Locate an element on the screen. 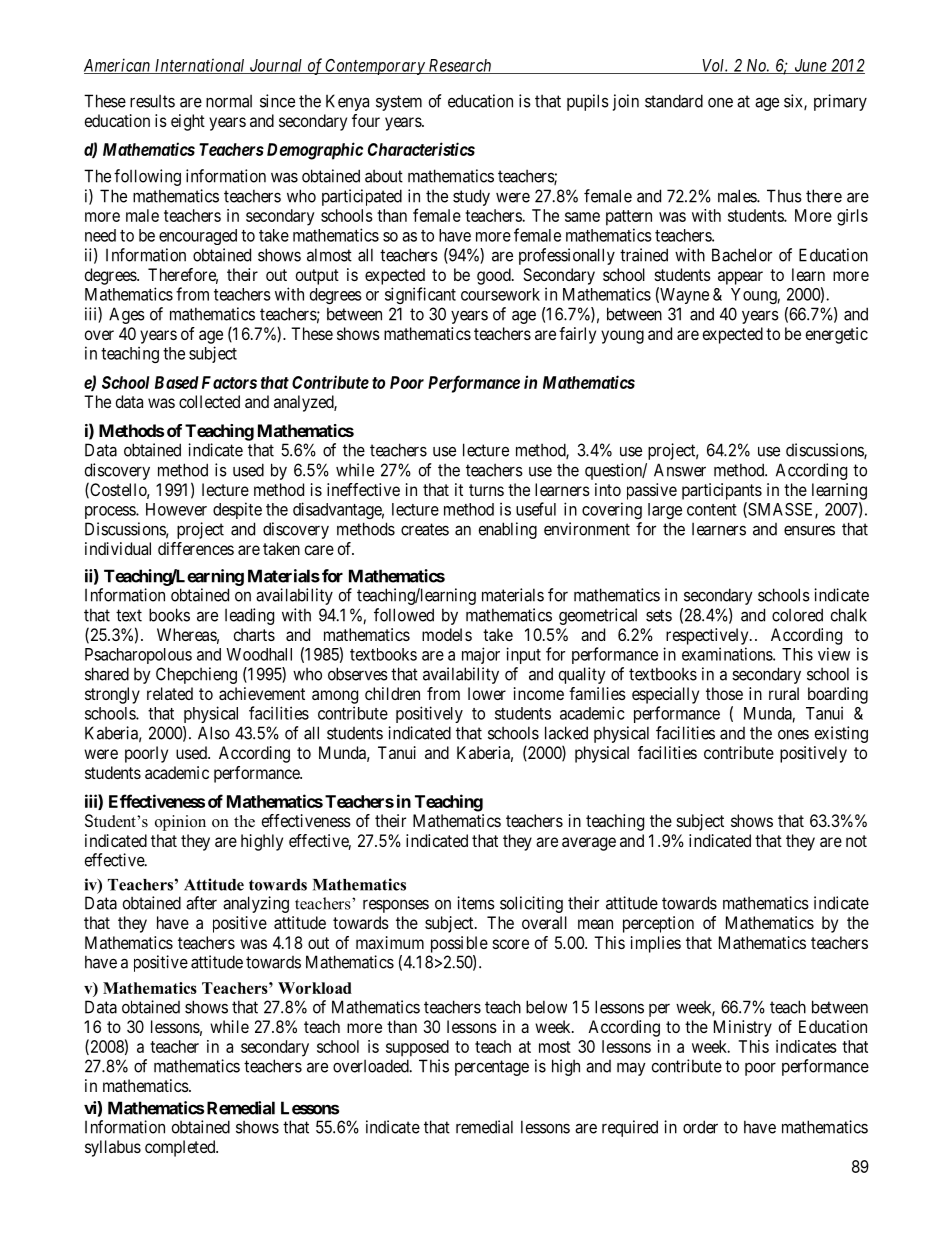 The image size is (952, 1233). eight is located at coordinates (188, 122).
